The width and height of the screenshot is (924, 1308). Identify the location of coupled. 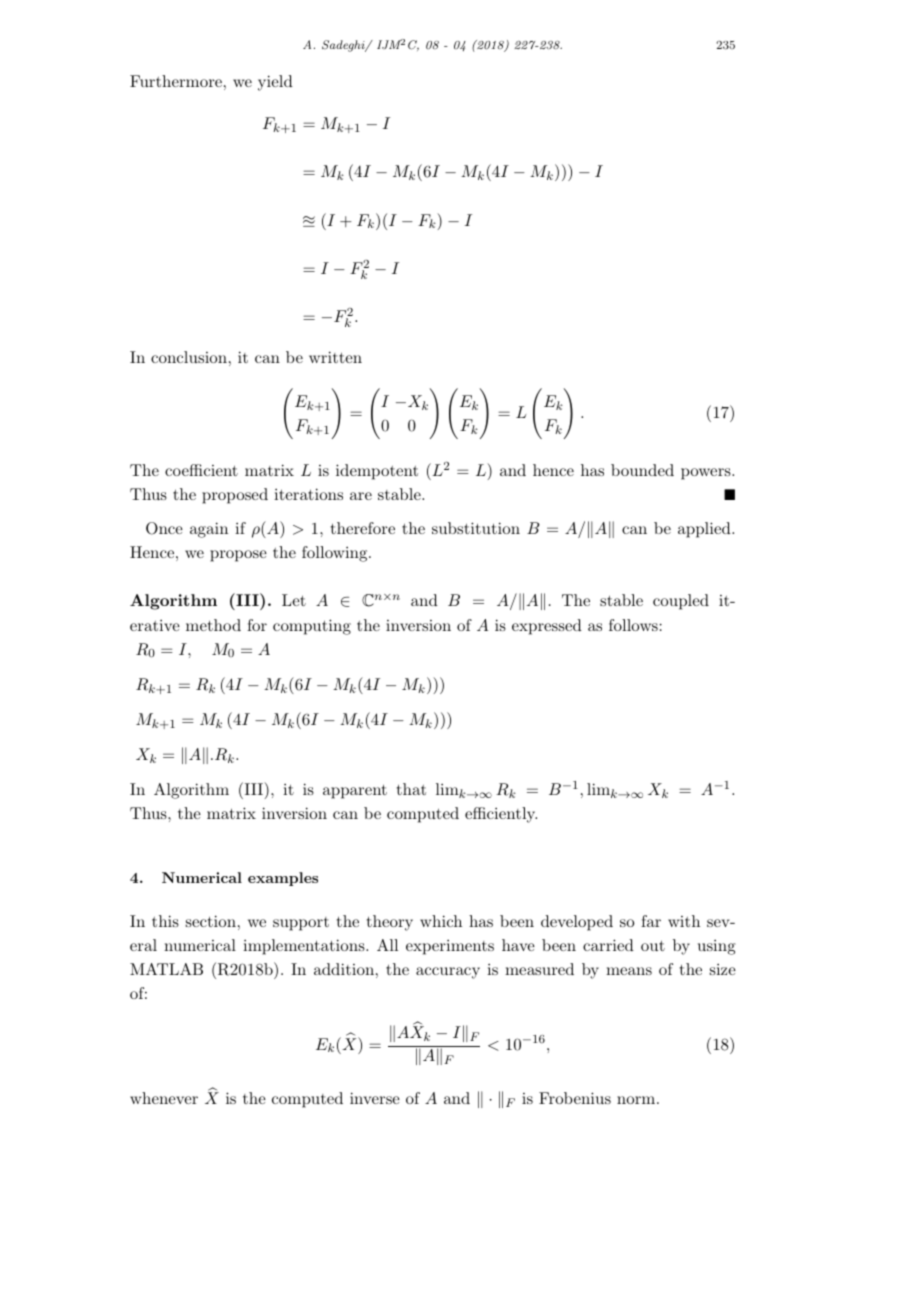
(681, 602).
